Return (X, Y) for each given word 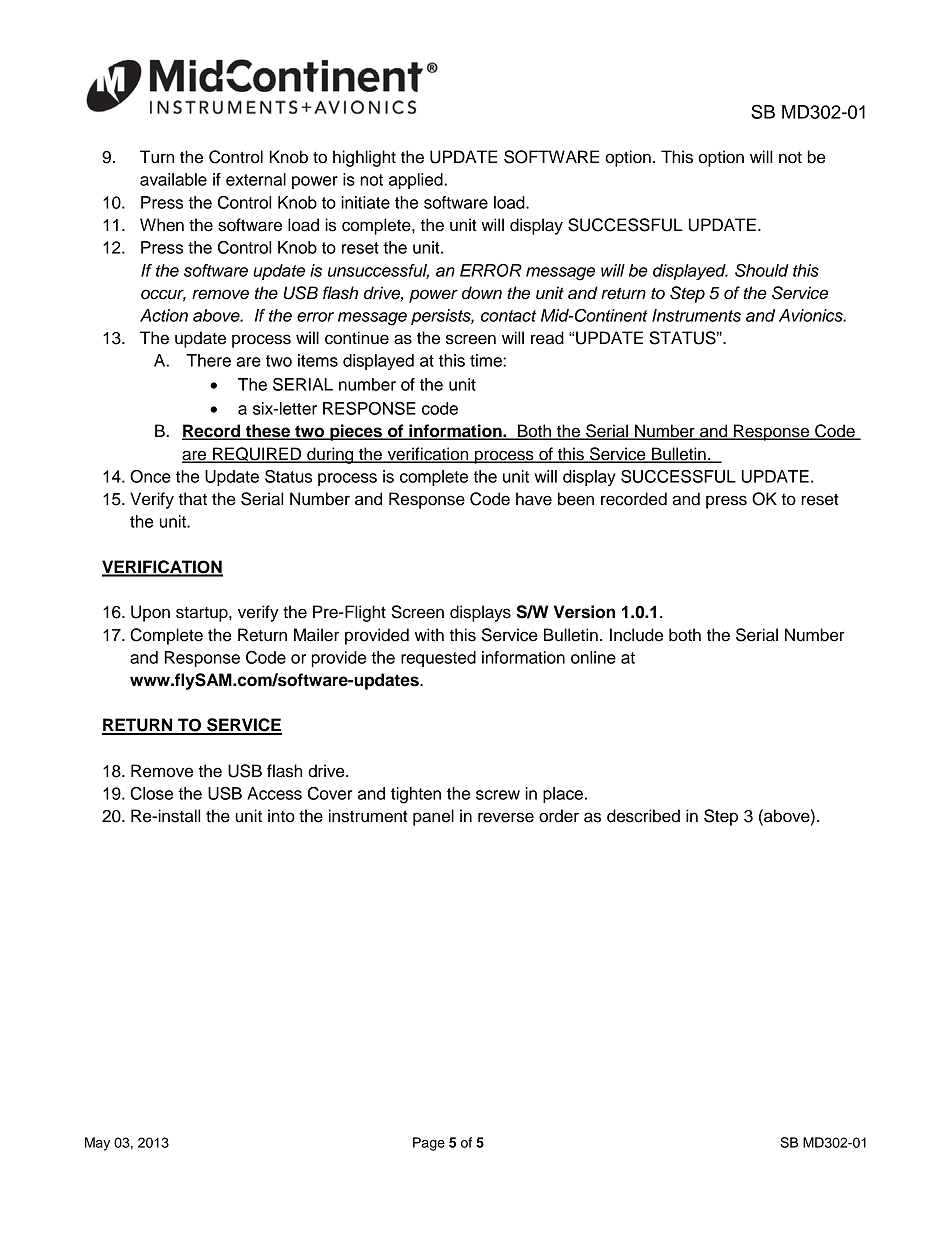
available (173, 179)
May (97, 1144)
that (192, 499)
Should (762, 270)
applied (417, 181)
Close (151, 793)
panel (433, 817)
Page (429, 1144)
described (643, 816)
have (534, 499)
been (576, 499)
